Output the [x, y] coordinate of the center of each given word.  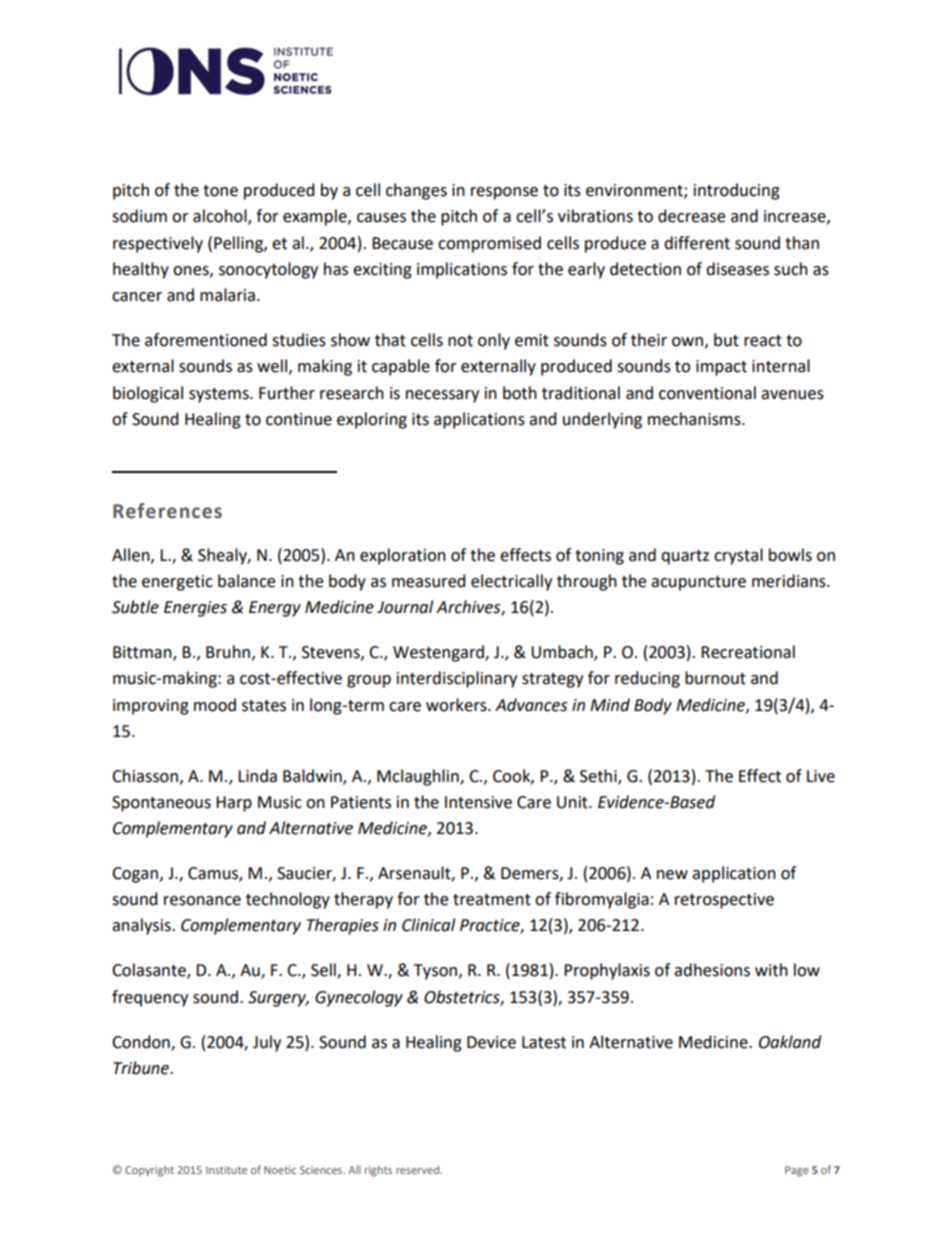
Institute [226, 1170]
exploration [403, 556]
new [672, 875]
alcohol [221, 217]
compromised [489, 244]
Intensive [478, 802]
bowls [790, 555]
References [167, 511]
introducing [737, 191]
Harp [234, 804]
